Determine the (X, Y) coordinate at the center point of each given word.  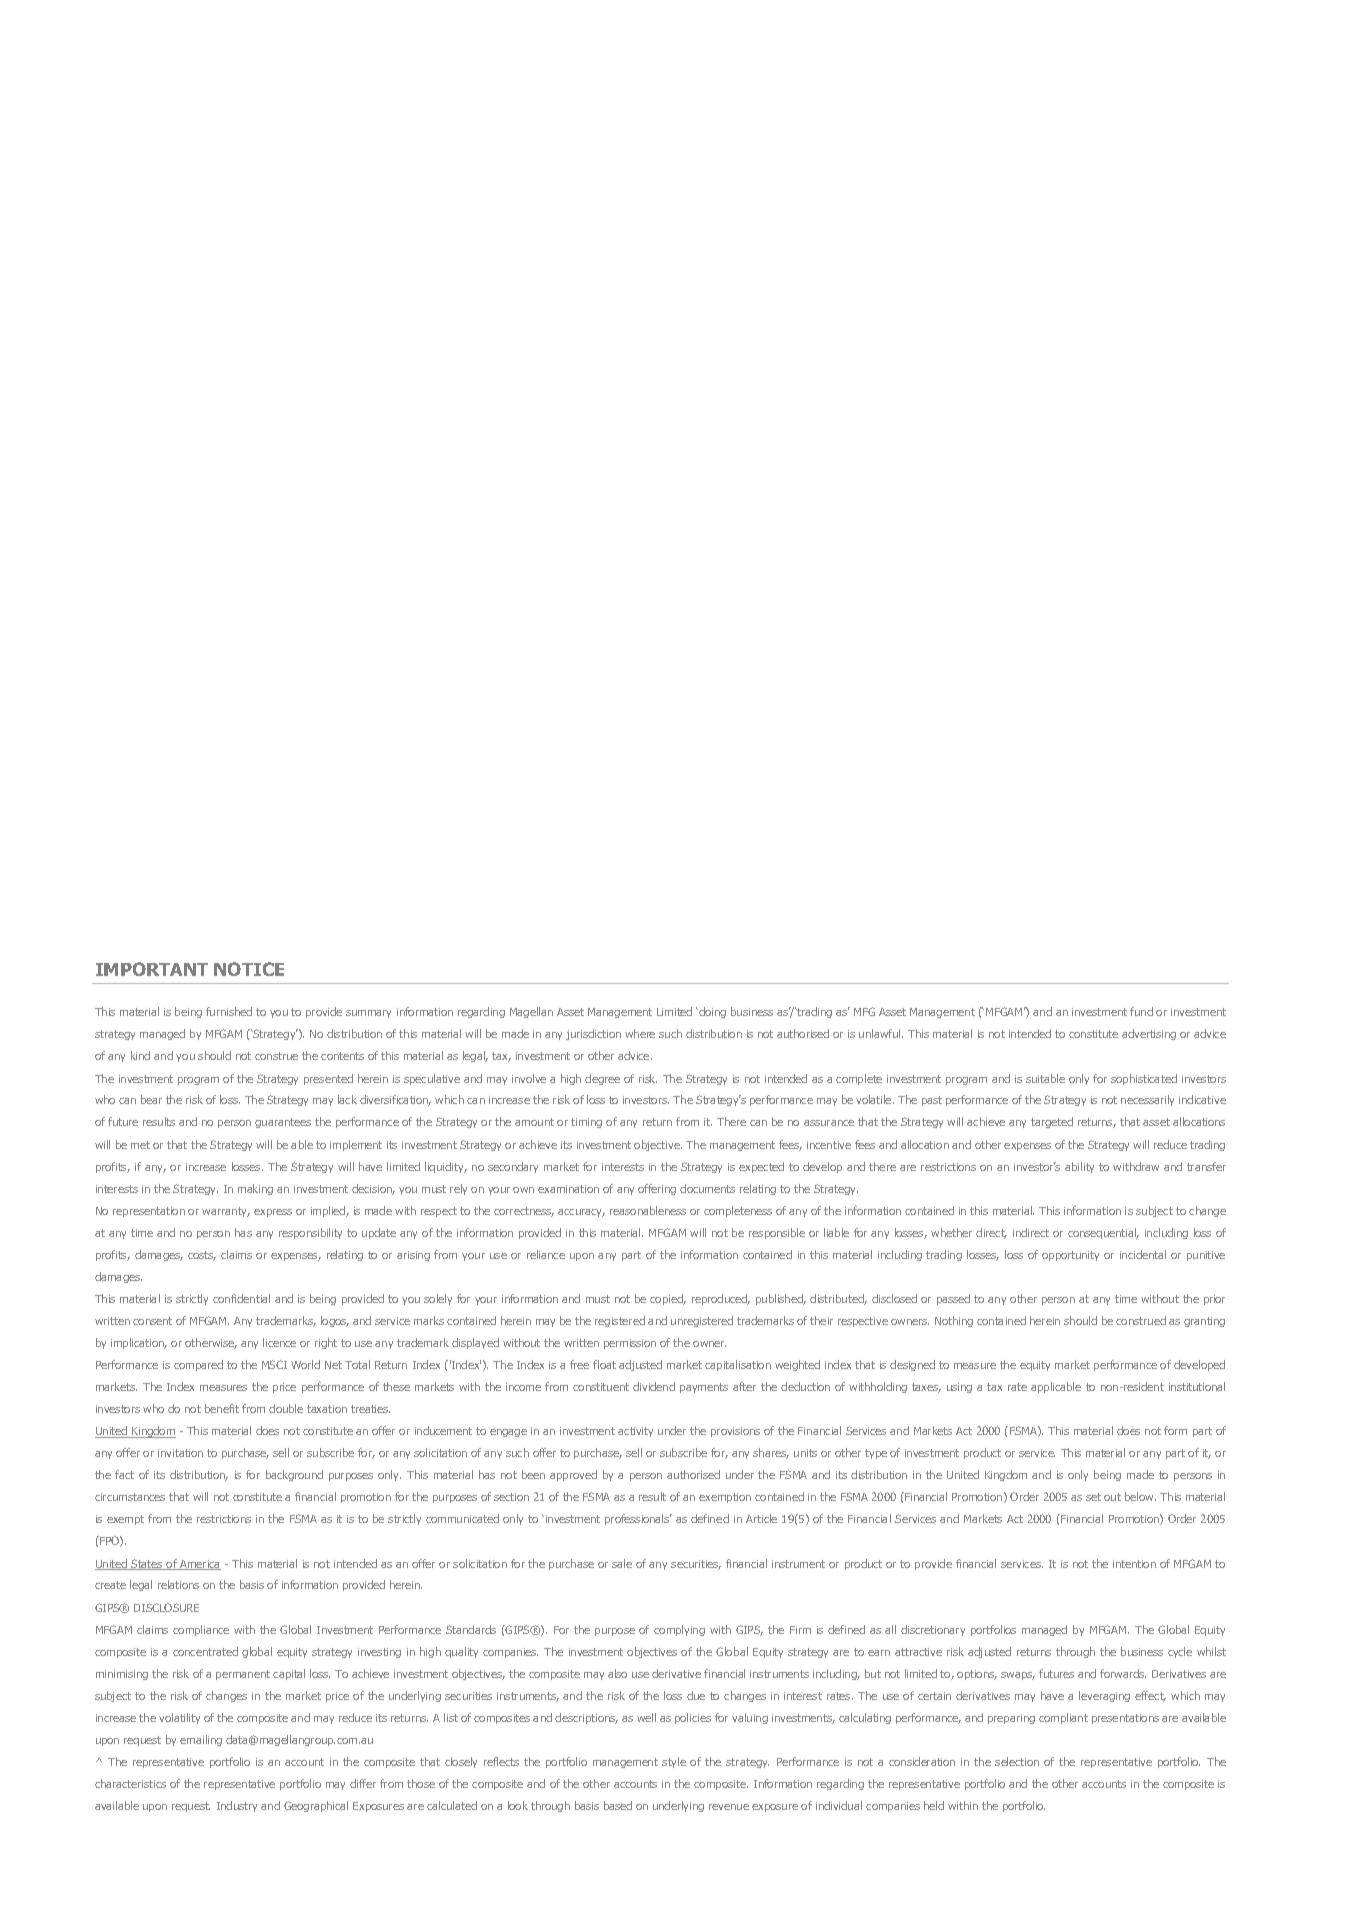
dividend (654, 1386)
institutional (1197, 1386)
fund (1141, 1011)
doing (711, 1012)
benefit (222, 1408)
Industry (237, 1806)
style (674, 1762)
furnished (229, 1011)
